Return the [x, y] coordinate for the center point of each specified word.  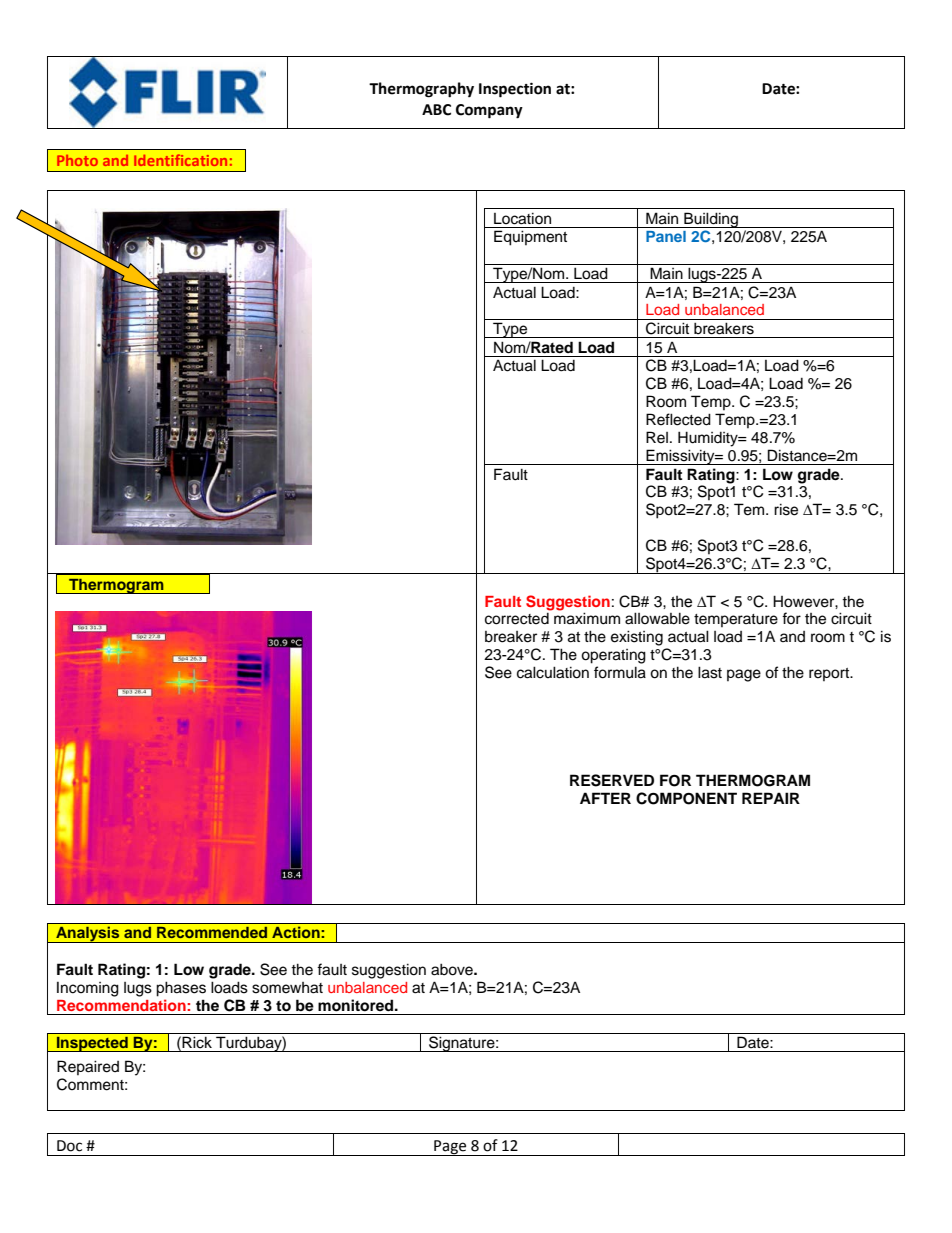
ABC [436, 110]
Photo [77, 160]
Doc [69, 1146]
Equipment [530, 238]
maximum [587, 618]
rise [786, 509]
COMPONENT [686, 798]
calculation [553, 672]
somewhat [287, 988]
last [710, 672]
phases [181, 989]
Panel [666, 236]
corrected [517, 619]
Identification [180, 160]
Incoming [88, 989]
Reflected [678, 419]
